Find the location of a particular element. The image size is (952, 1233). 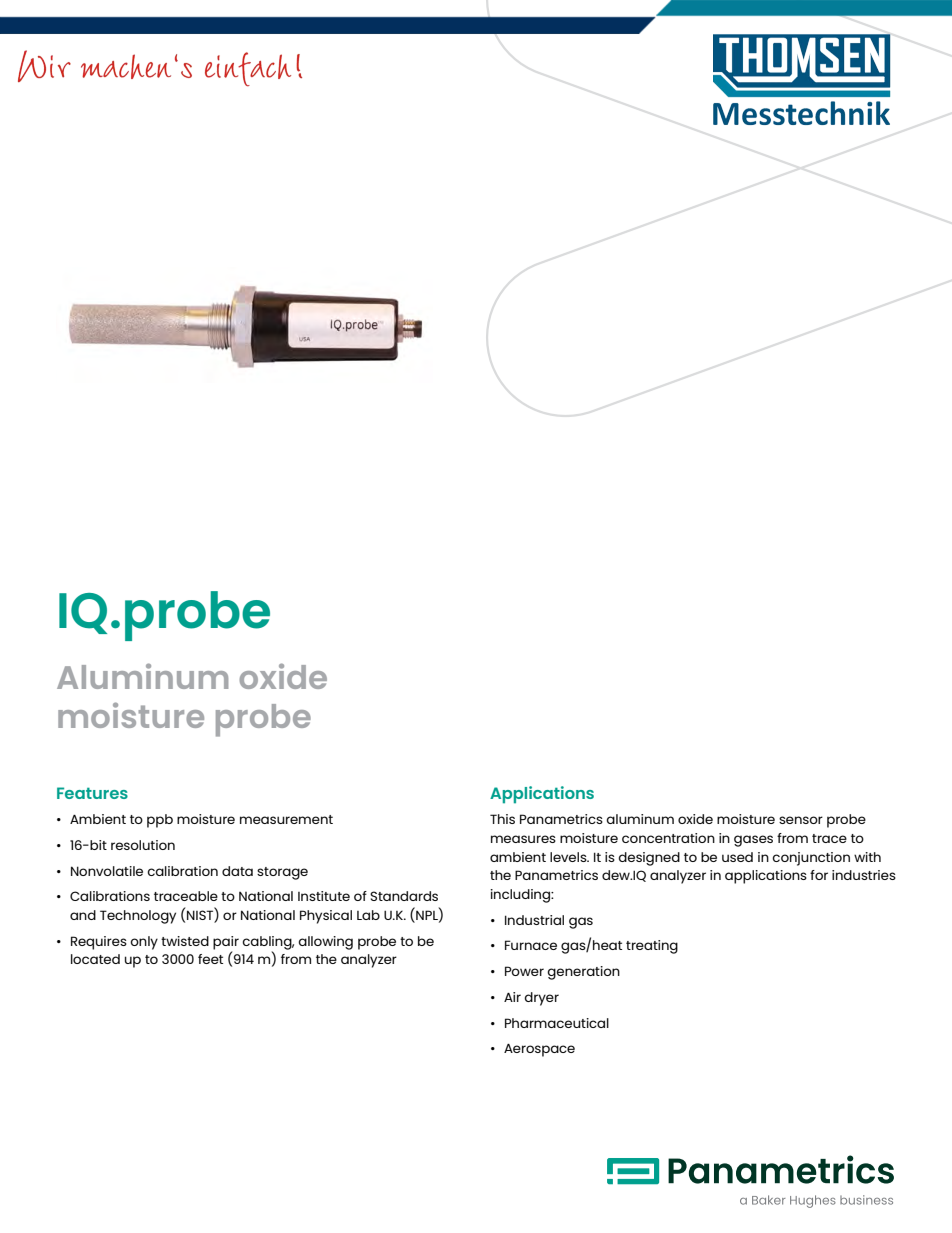

dryer is located at coordinates (541, 999).
